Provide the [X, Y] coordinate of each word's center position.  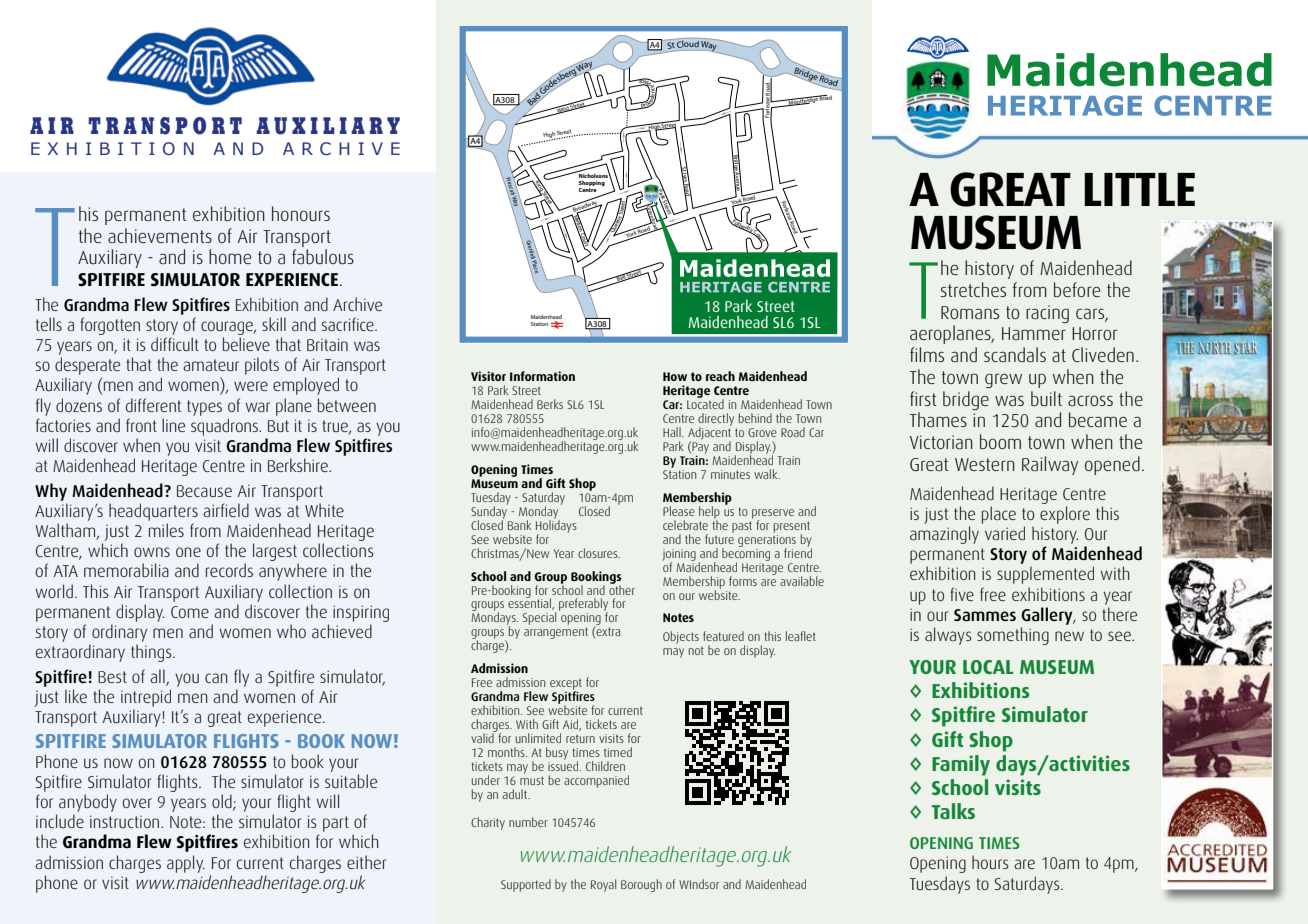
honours [301, 213]
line [173, 425]
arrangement [556, 633]
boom [1000, 441]
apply [186, 864]
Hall [673, 432]
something [1013, 636]
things [152, 653]
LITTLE [1139, 189]
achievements [160, 235]
